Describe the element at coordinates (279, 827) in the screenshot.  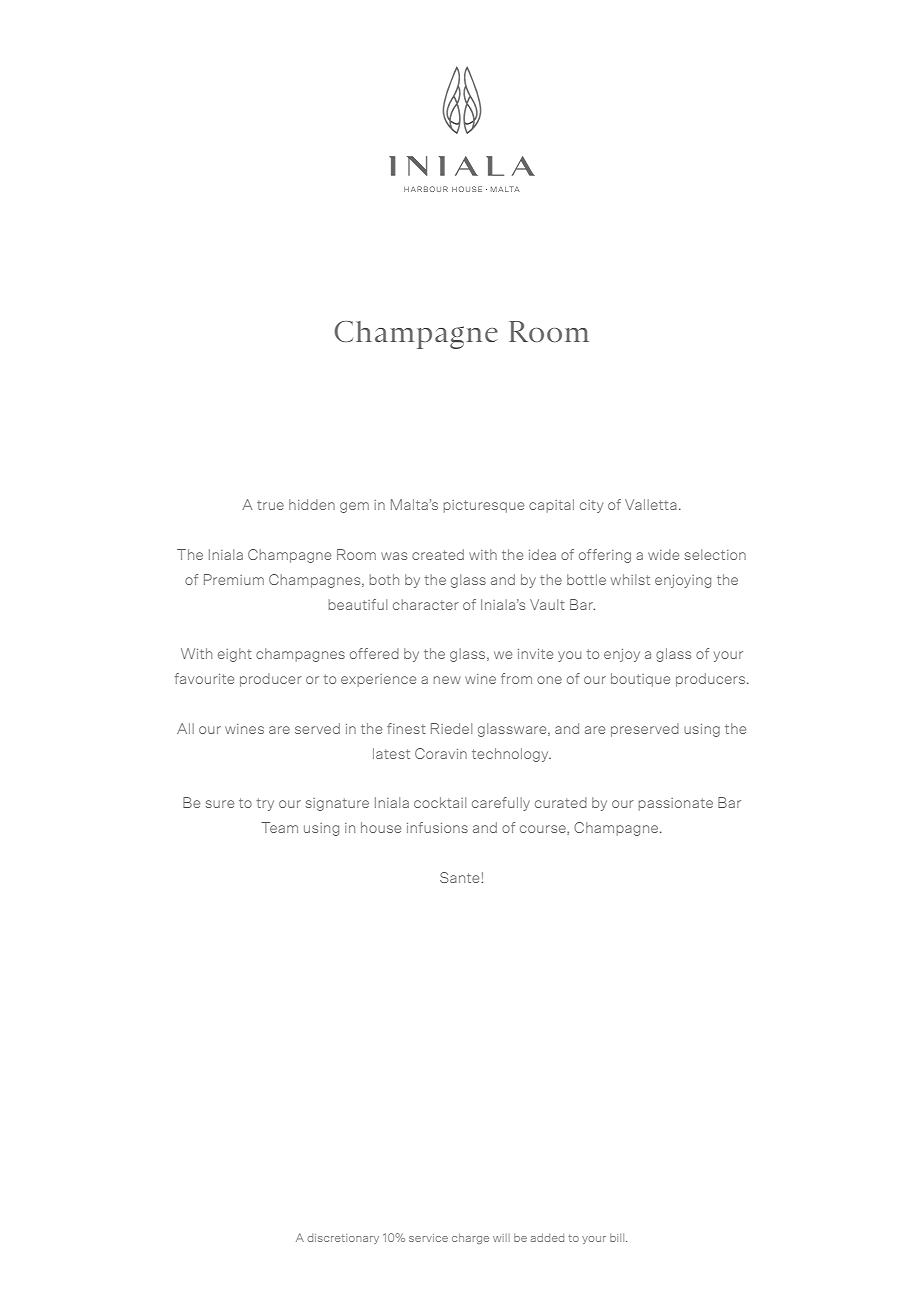
I see `Team` at that location.
